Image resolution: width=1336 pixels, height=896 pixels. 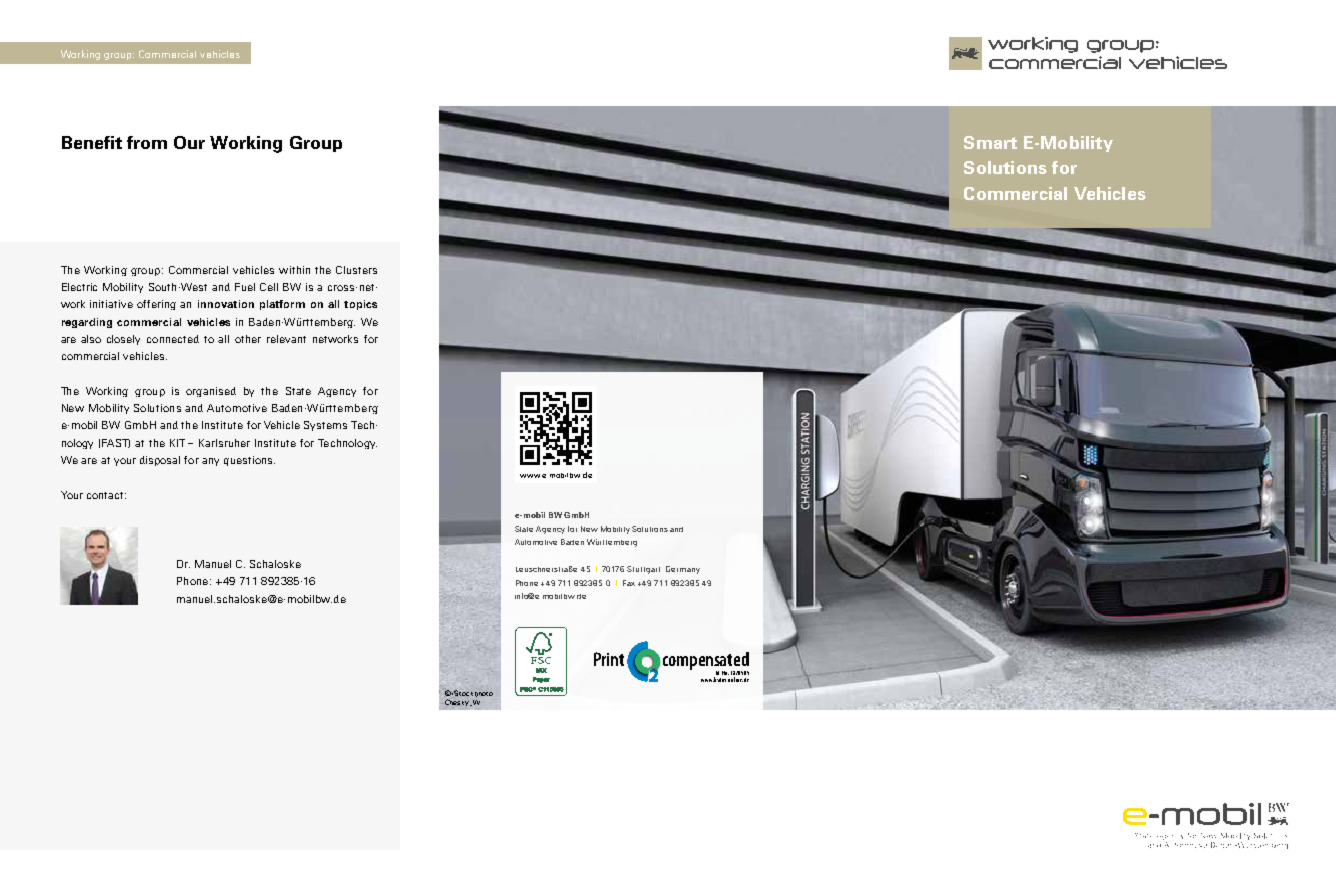 What do you see at coordinates (990, 142) in the screenshot?
I see `Smart` at bounding box center [990, 142].
